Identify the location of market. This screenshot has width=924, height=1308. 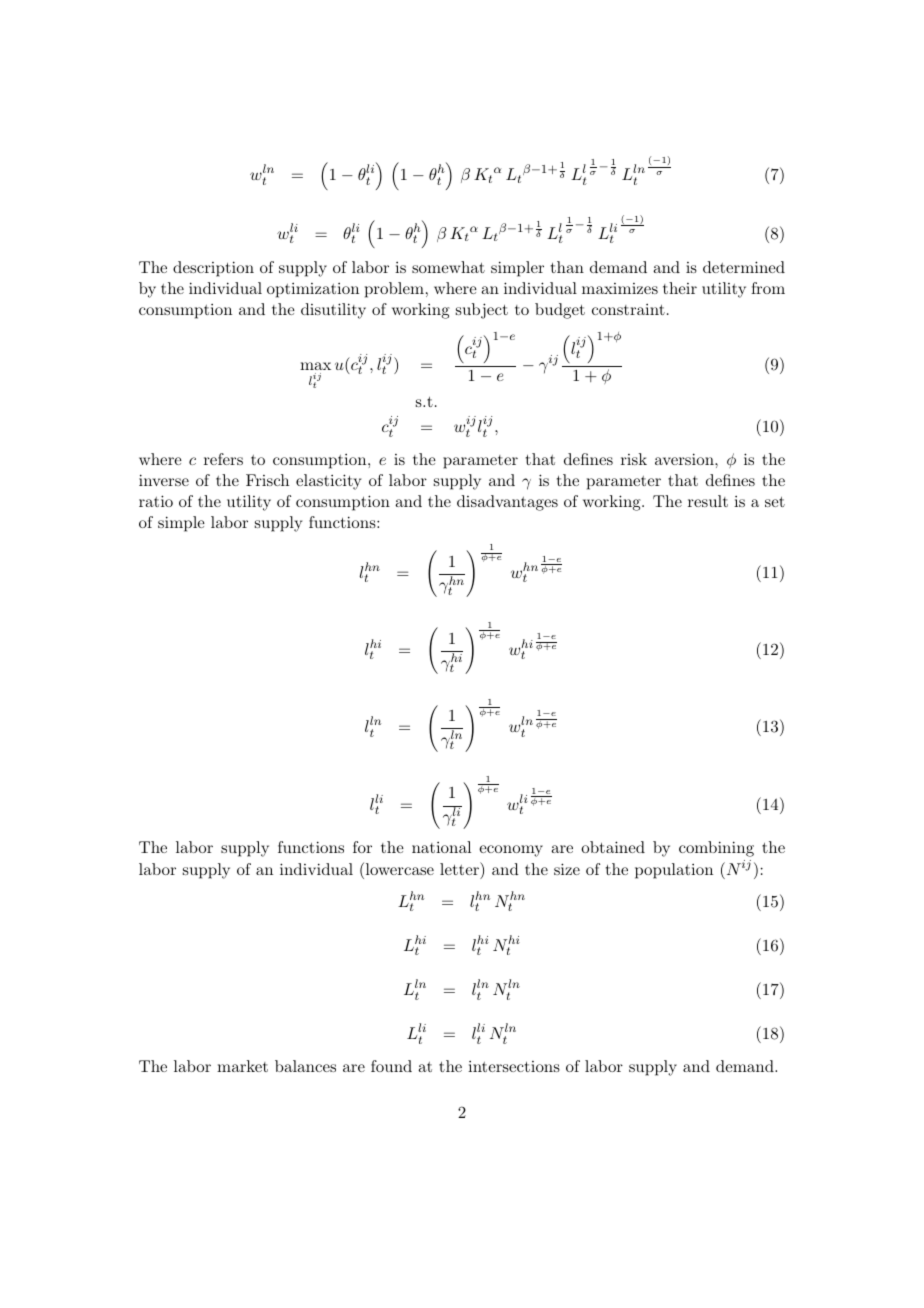
(242, 1066).
